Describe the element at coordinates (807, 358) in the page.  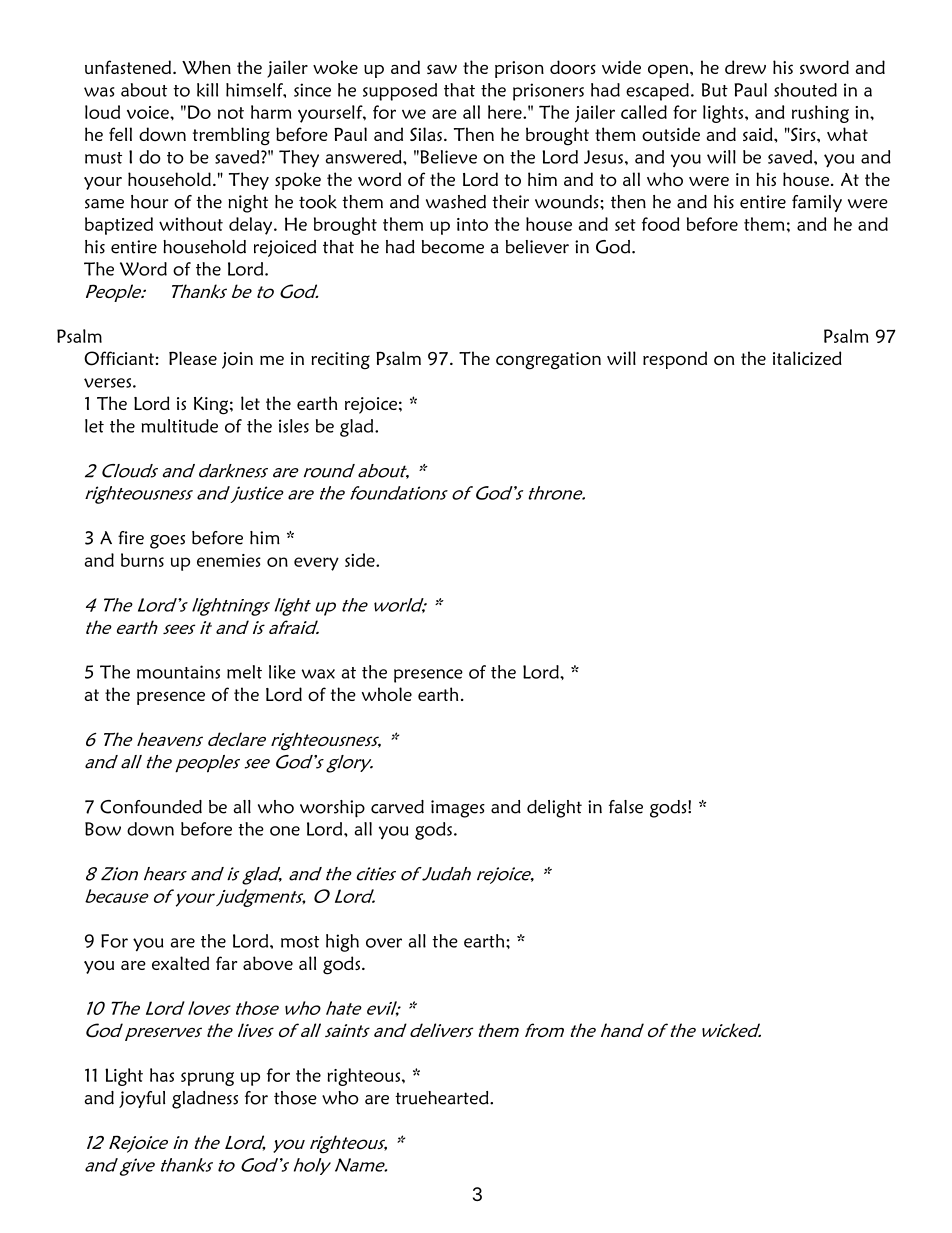
I see `italicized` at that location.
